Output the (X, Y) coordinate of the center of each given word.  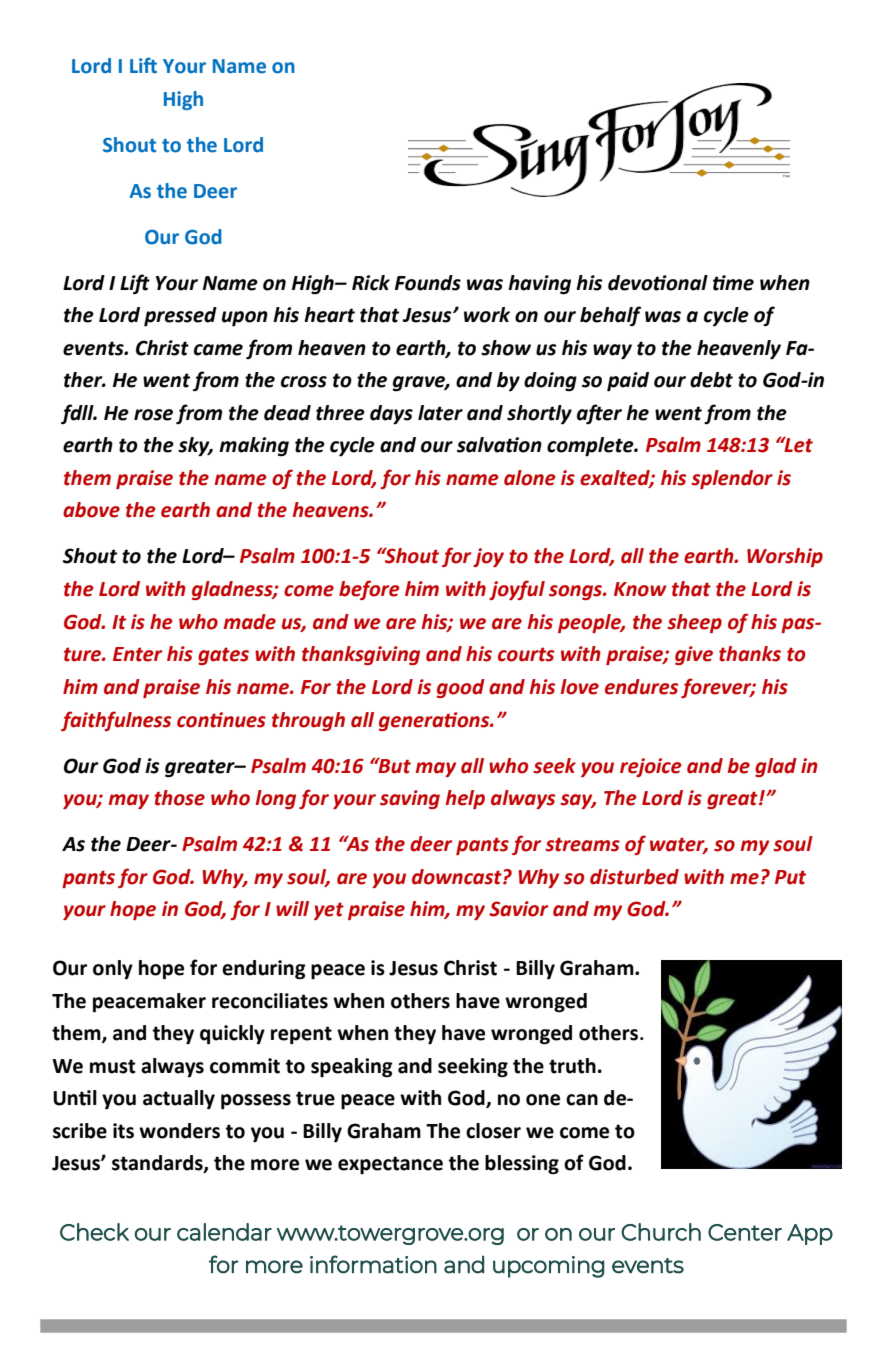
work (487, 315)
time (733, 283)
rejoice (651, 767)
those (179, 798)
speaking (352, 1068)
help (465, 799)
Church (661, 1232)
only (113, 969)
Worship (785, 557)
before (369, 590)
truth (572, 1066)
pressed (180, 317)
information (373, 1264)
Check (94, 1232)
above (91, 510)
